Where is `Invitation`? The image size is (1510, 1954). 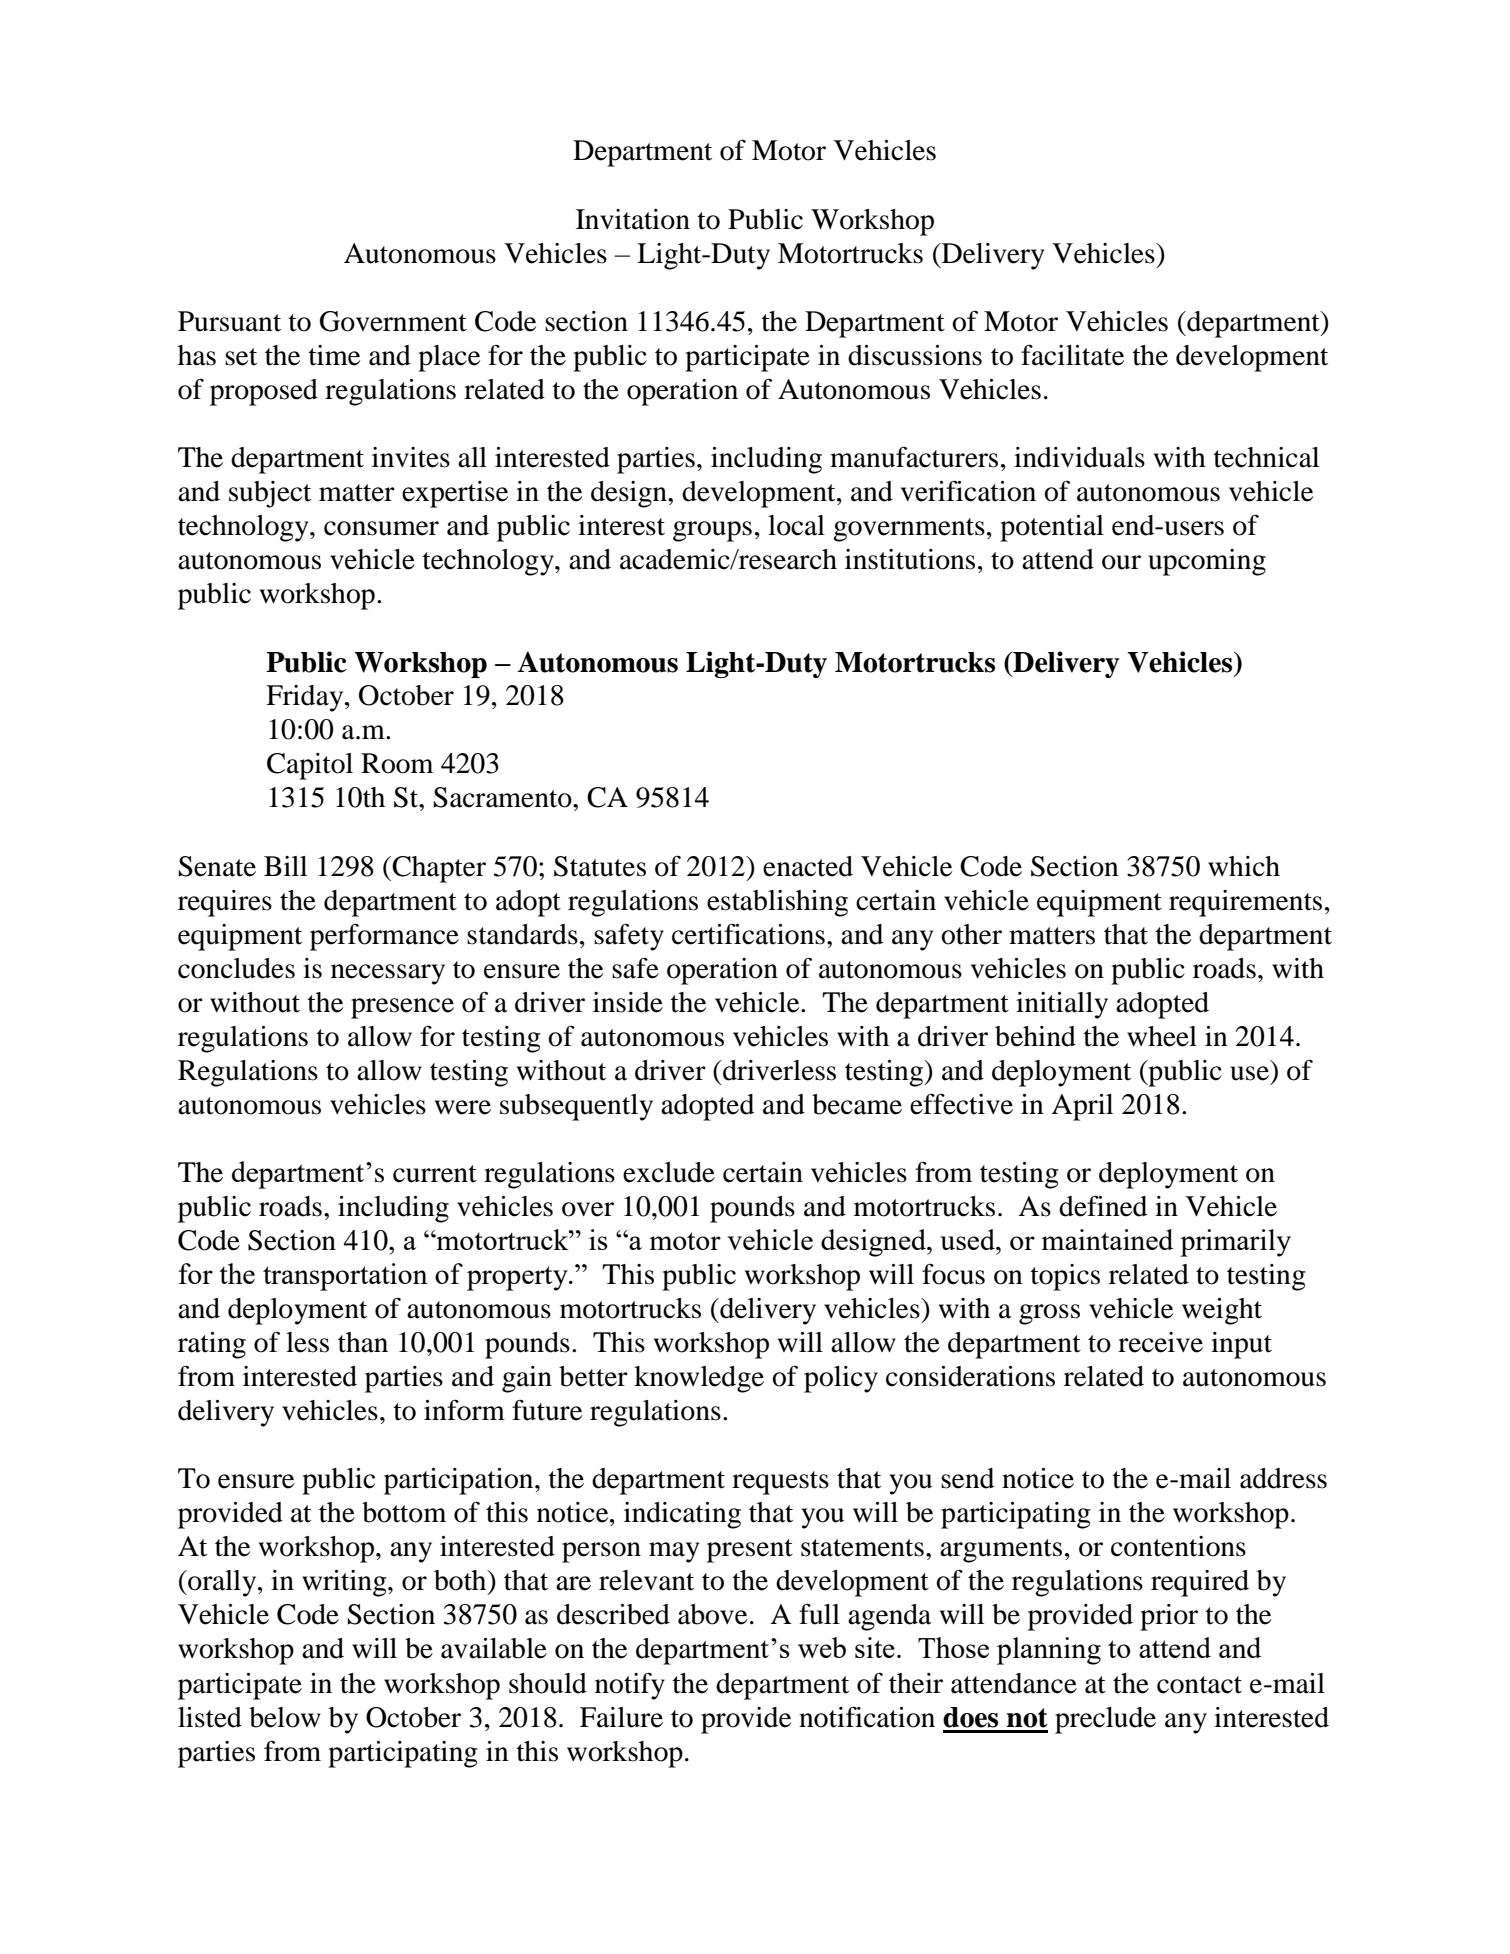 Invitation is located at coordinates (633, 219).
